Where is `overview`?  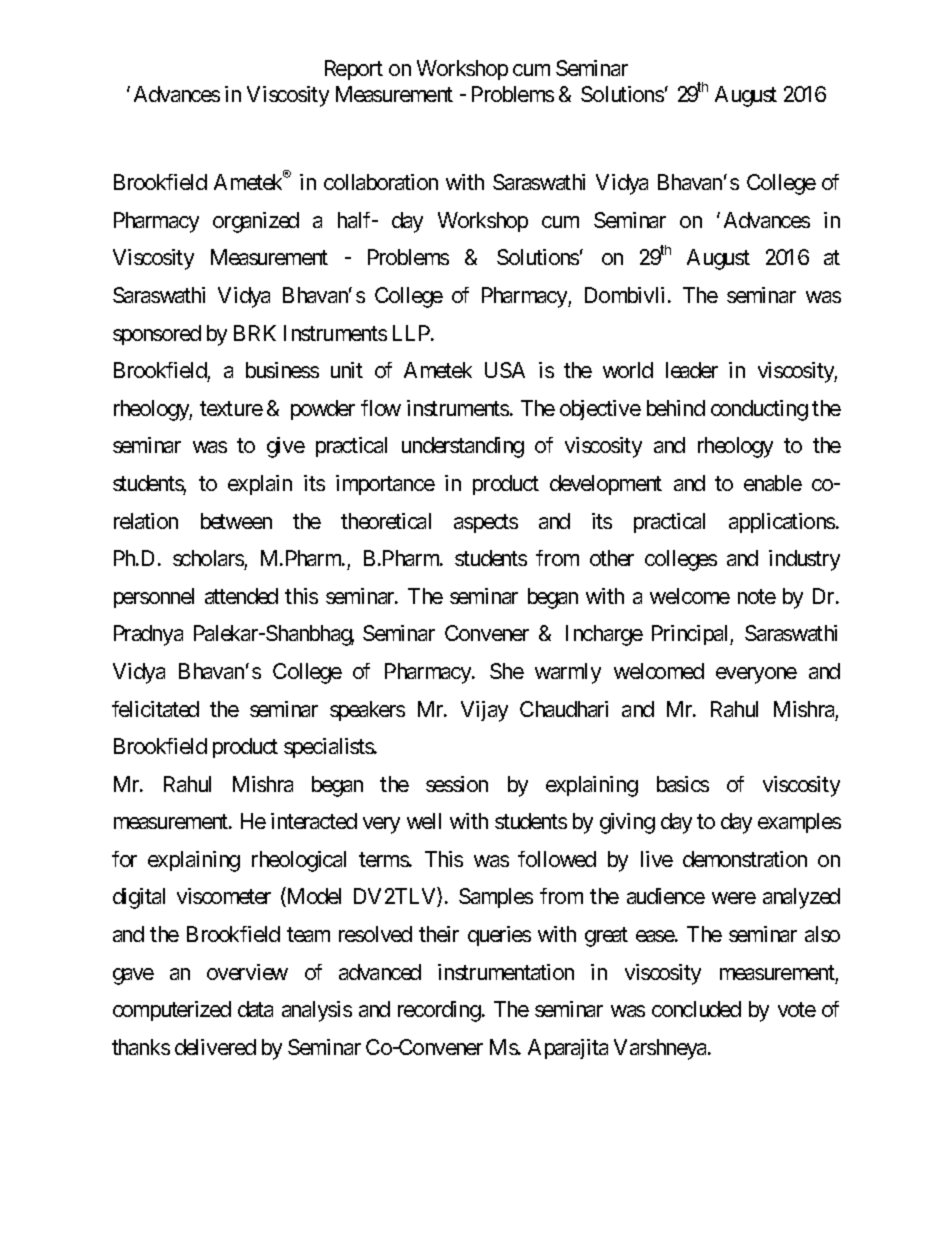 overview is located at coordinates (247, 972).
